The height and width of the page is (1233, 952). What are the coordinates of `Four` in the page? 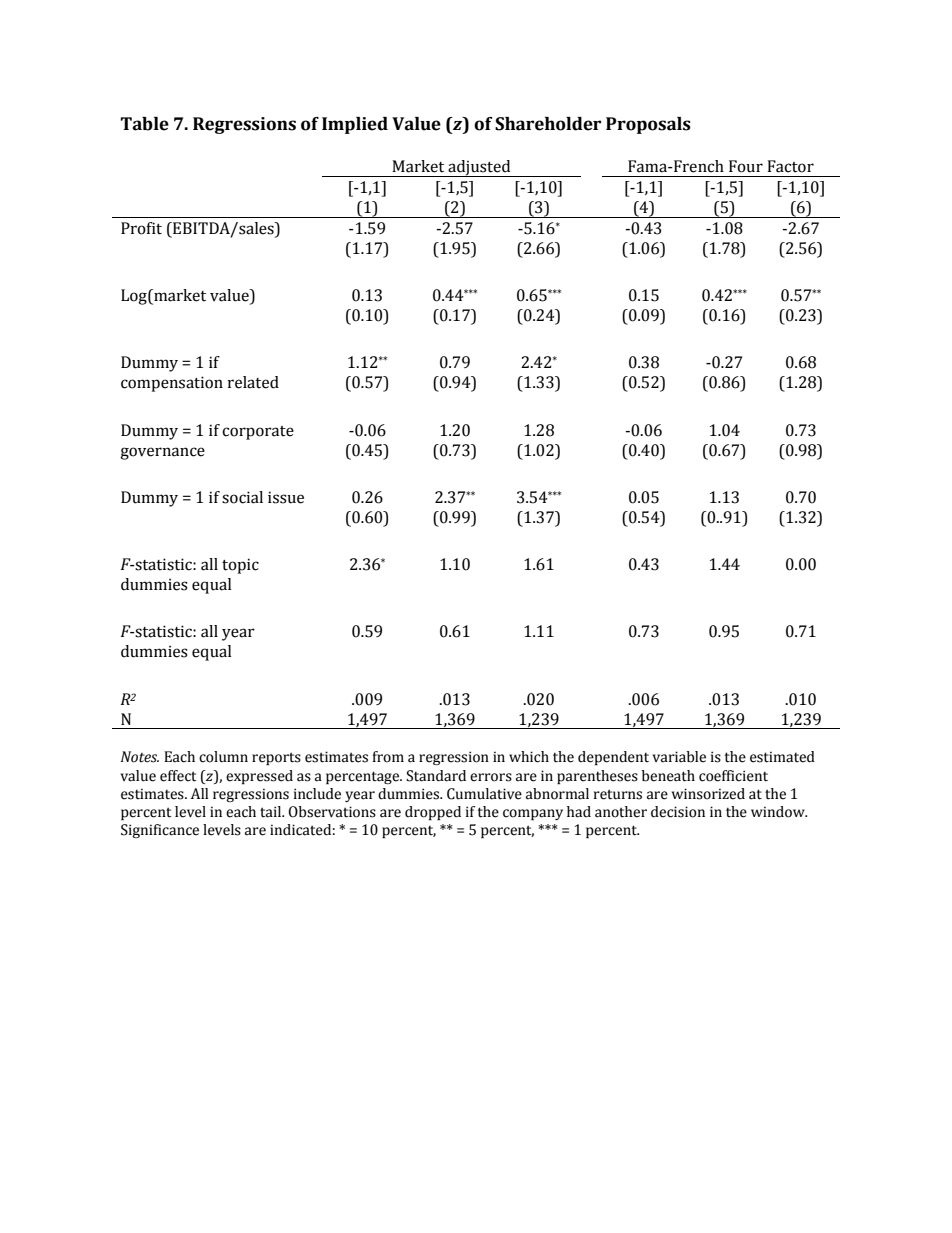 It's located at (746, 166).
